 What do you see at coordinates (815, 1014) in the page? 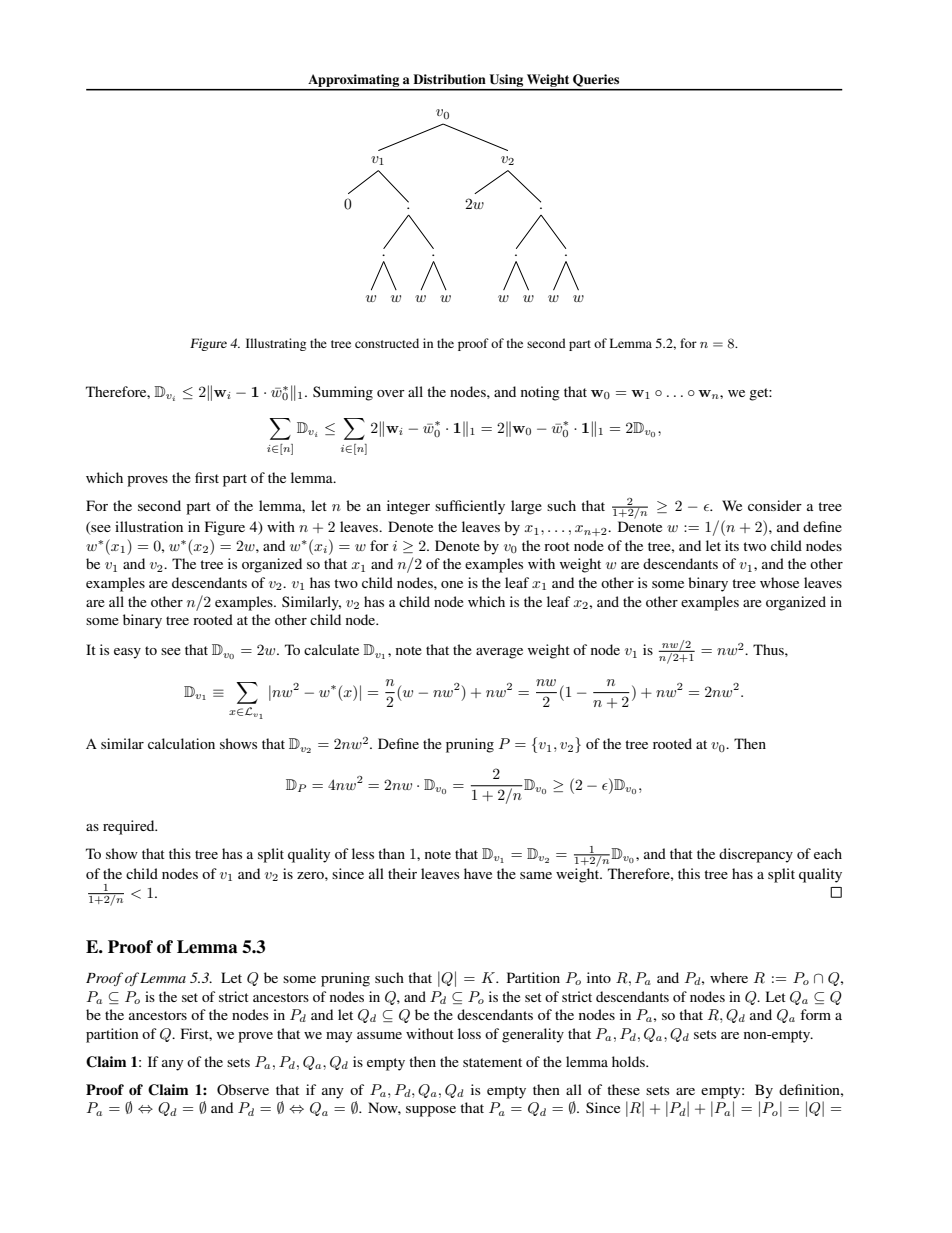
I see `form` at bounding box center [815, 1014].
